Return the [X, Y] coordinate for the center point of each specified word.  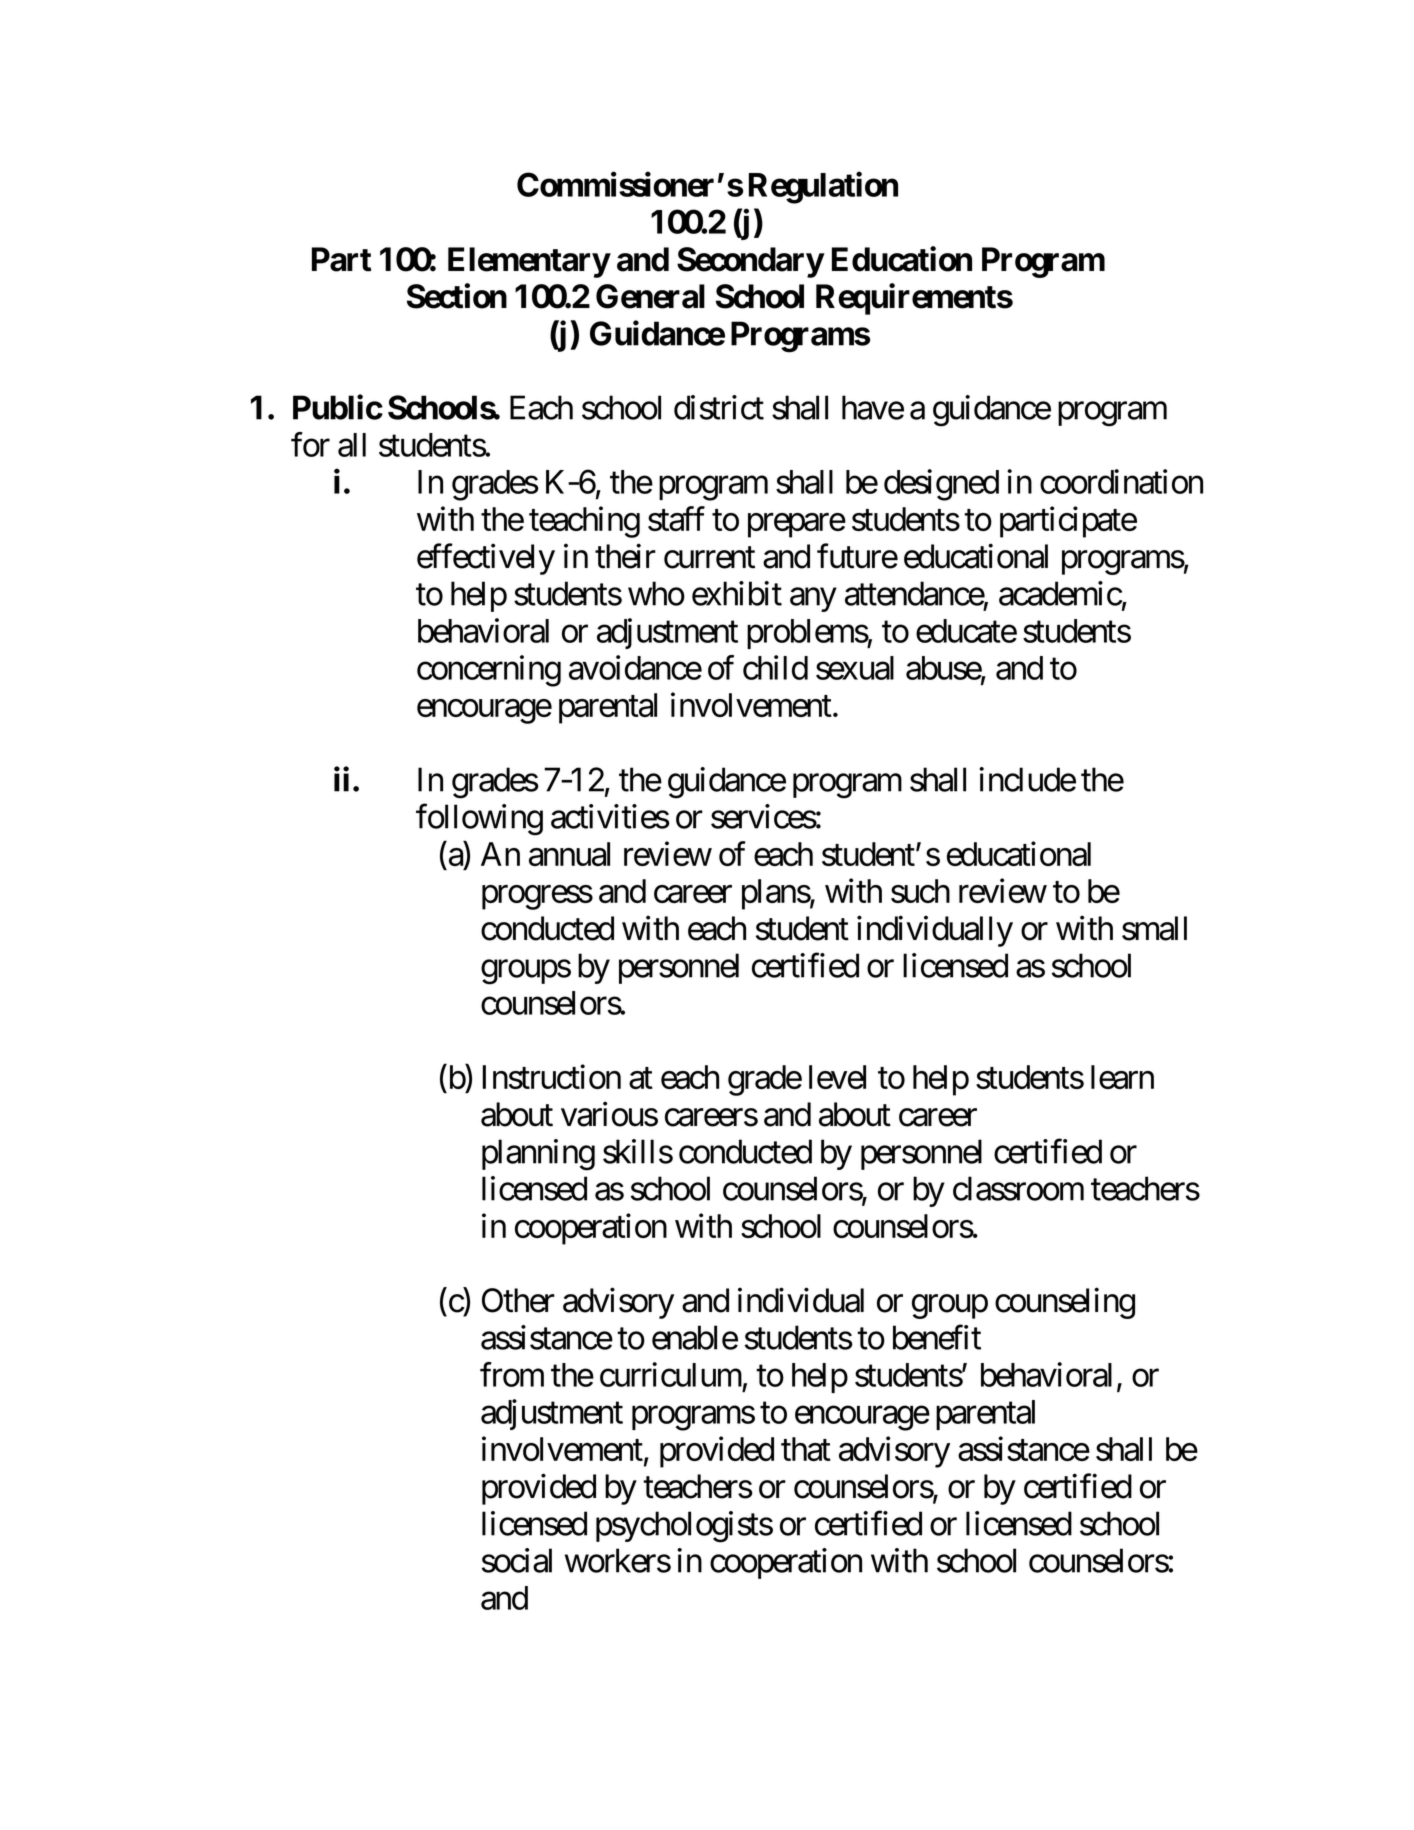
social [517, 1560]
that [806, 1449]
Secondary [750, 262]
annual [569, 854]
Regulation [823, 188]
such [920, 891]
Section [457, 296]
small [1154, 928]
